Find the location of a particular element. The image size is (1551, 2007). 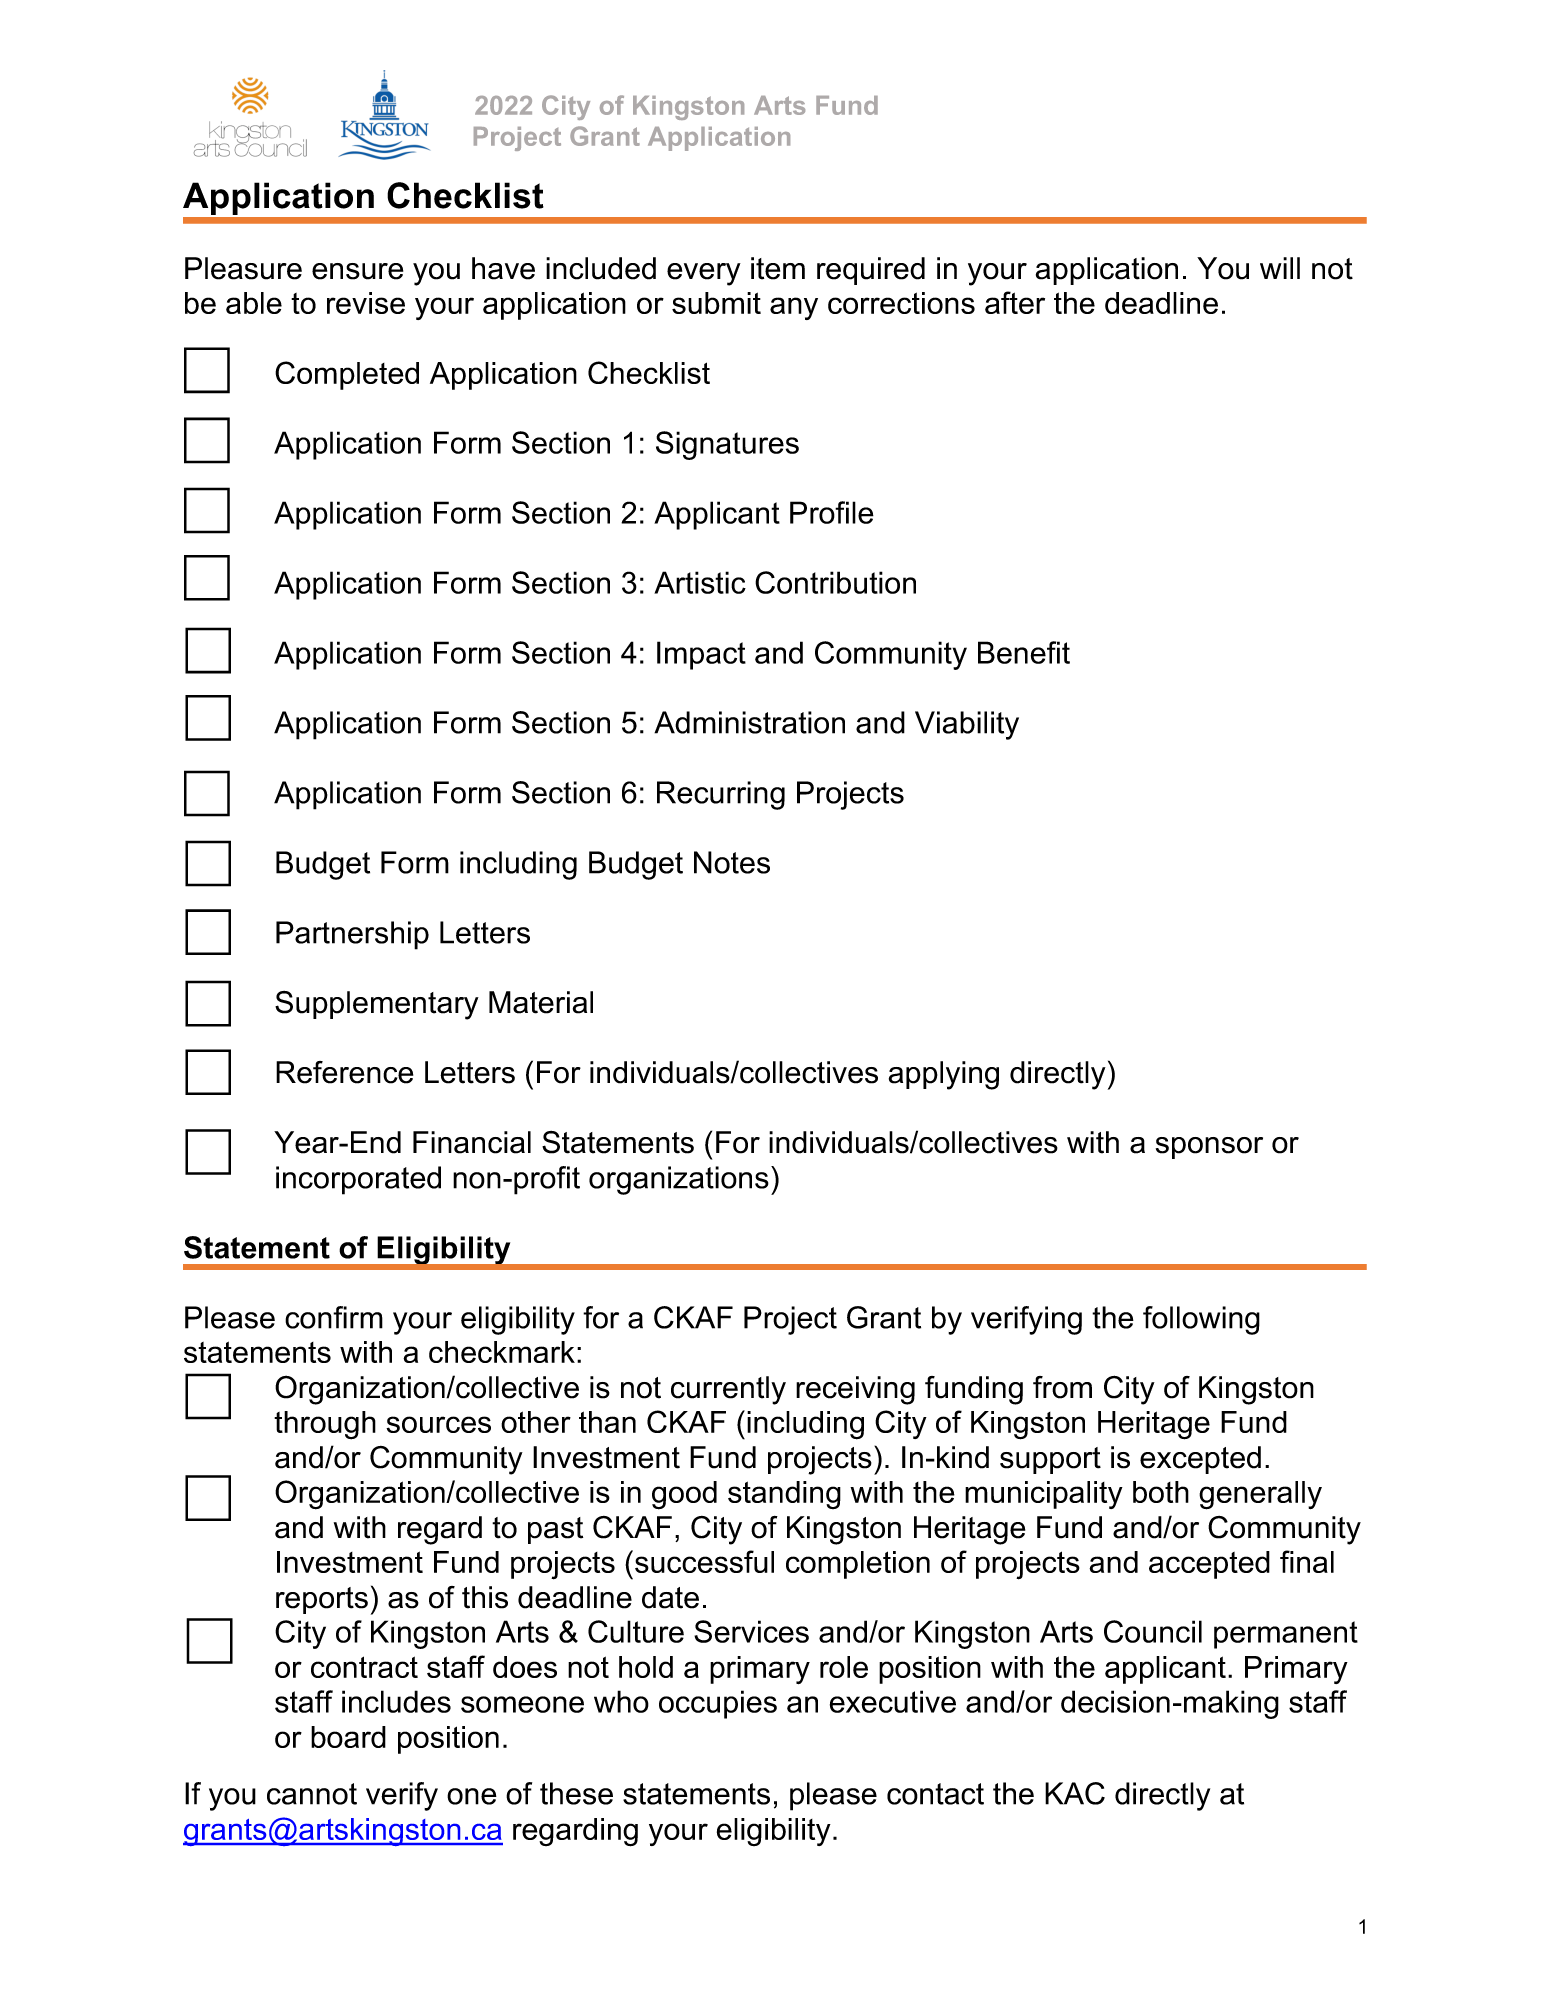

will is located at coordinates (1280, 268).
